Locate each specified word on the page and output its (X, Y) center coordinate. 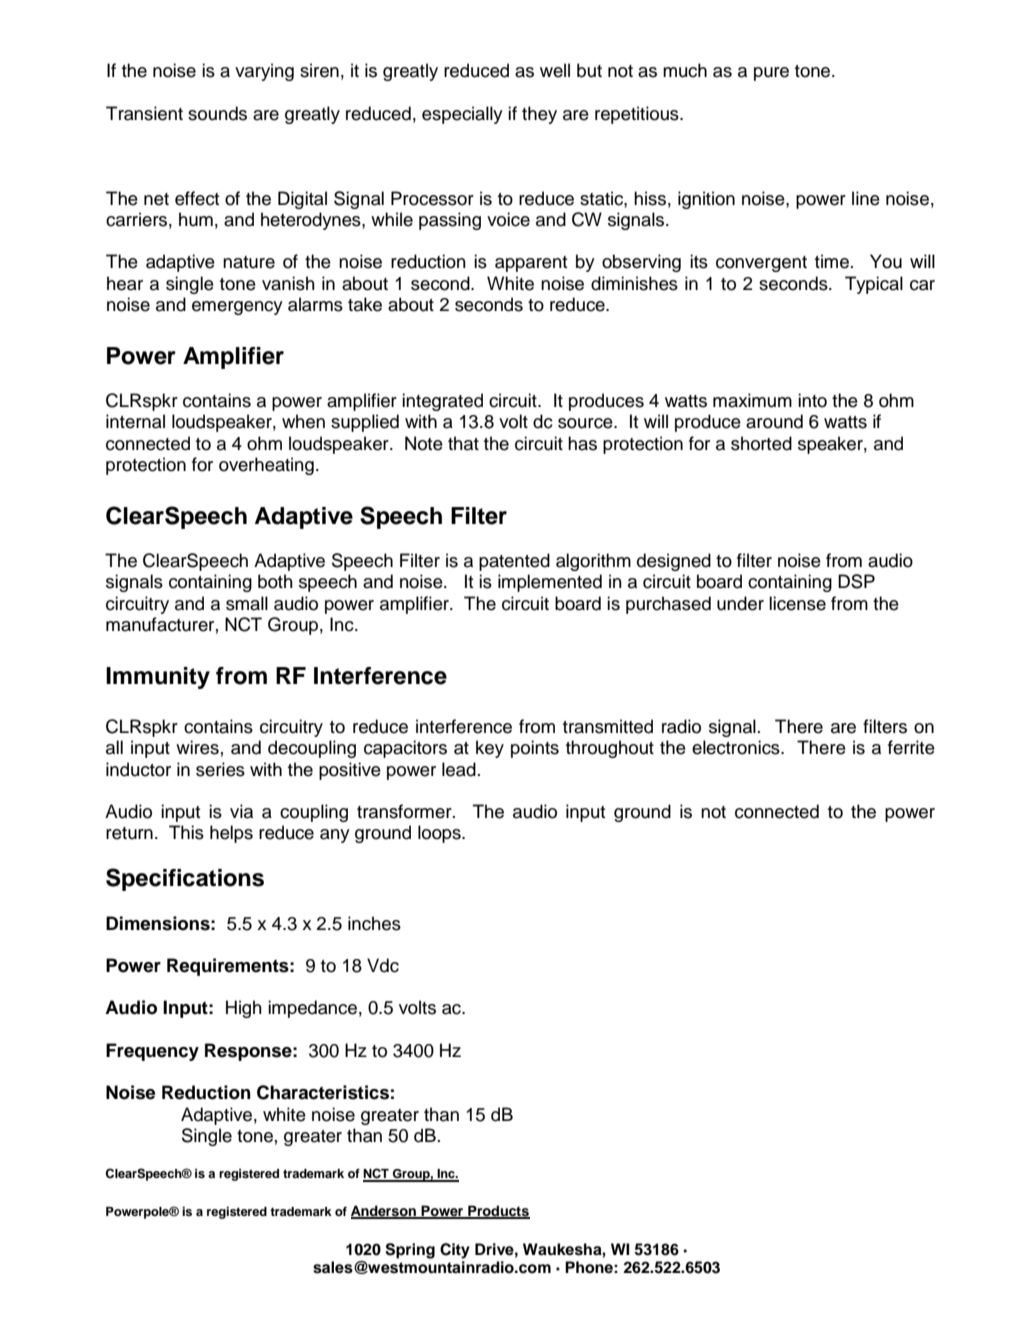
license (797, 603)
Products (498, 1212)
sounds (217, 113)
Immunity (158, 678)
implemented (550, 583)
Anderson (385, 1212)
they (539, 115)
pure (771, 74)
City (455, 1251)
